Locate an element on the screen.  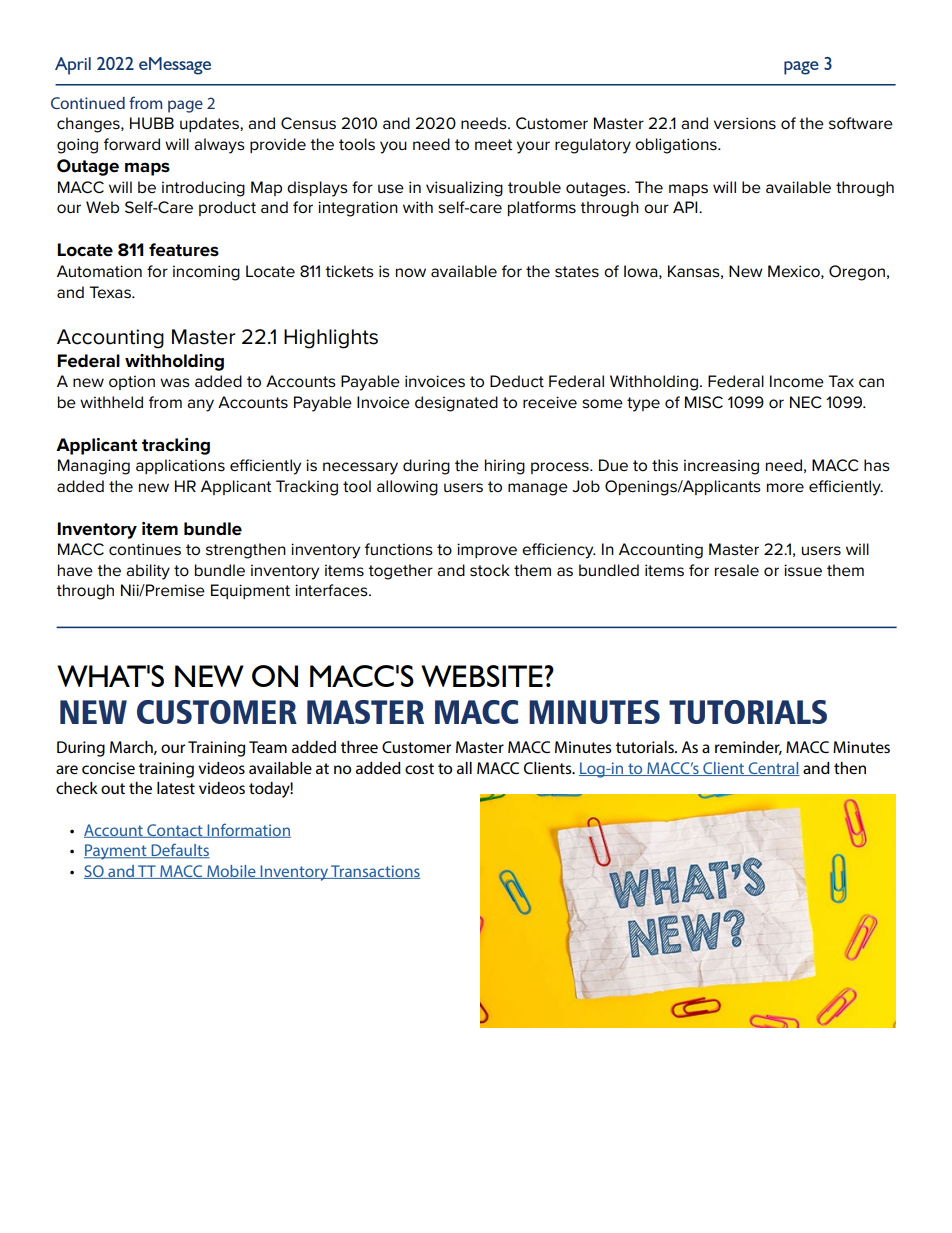
hiring is located at coordinates (505, 467).
